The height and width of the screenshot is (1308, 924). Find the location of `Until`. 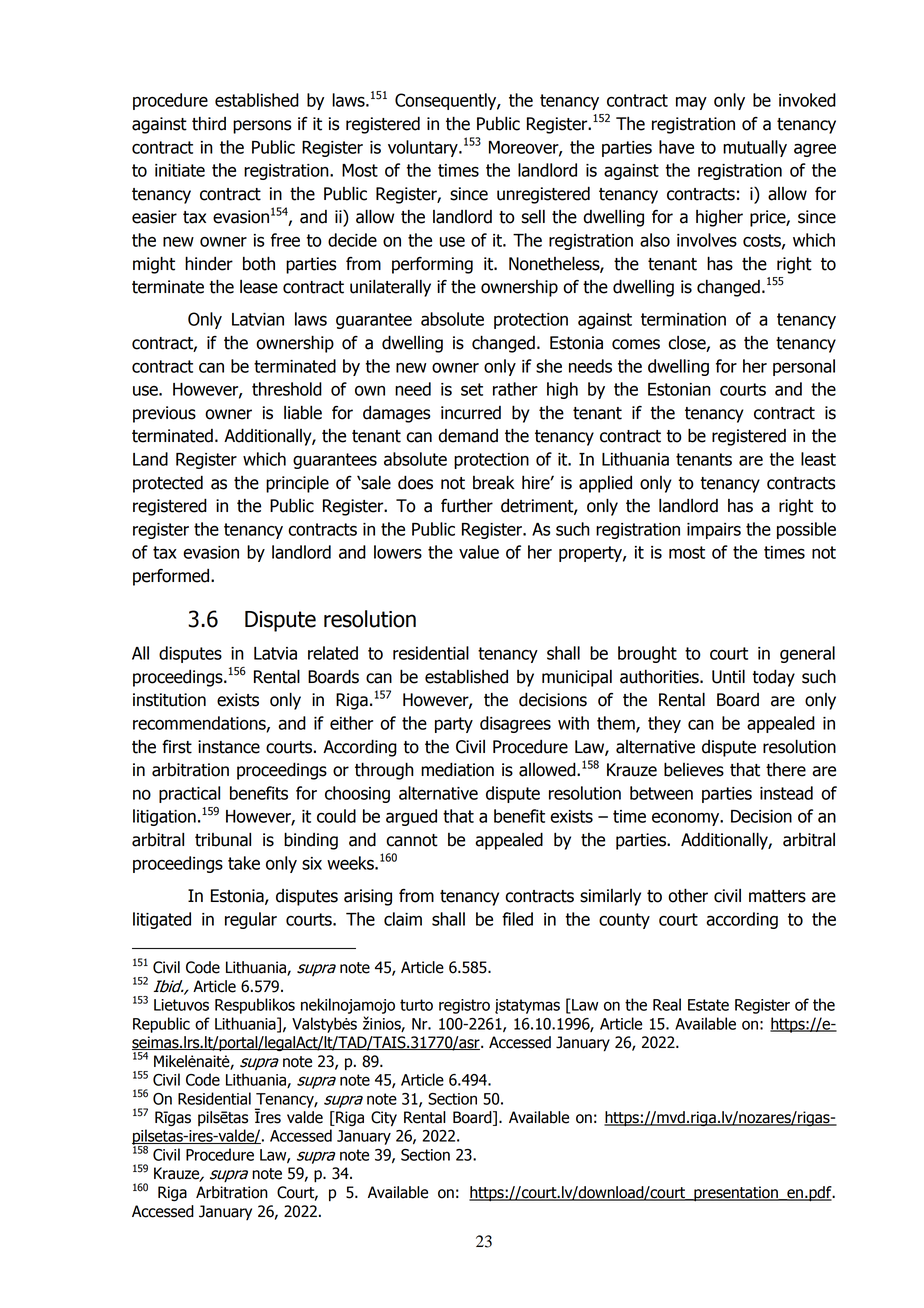

Until is located at coordinates (728, 676).
